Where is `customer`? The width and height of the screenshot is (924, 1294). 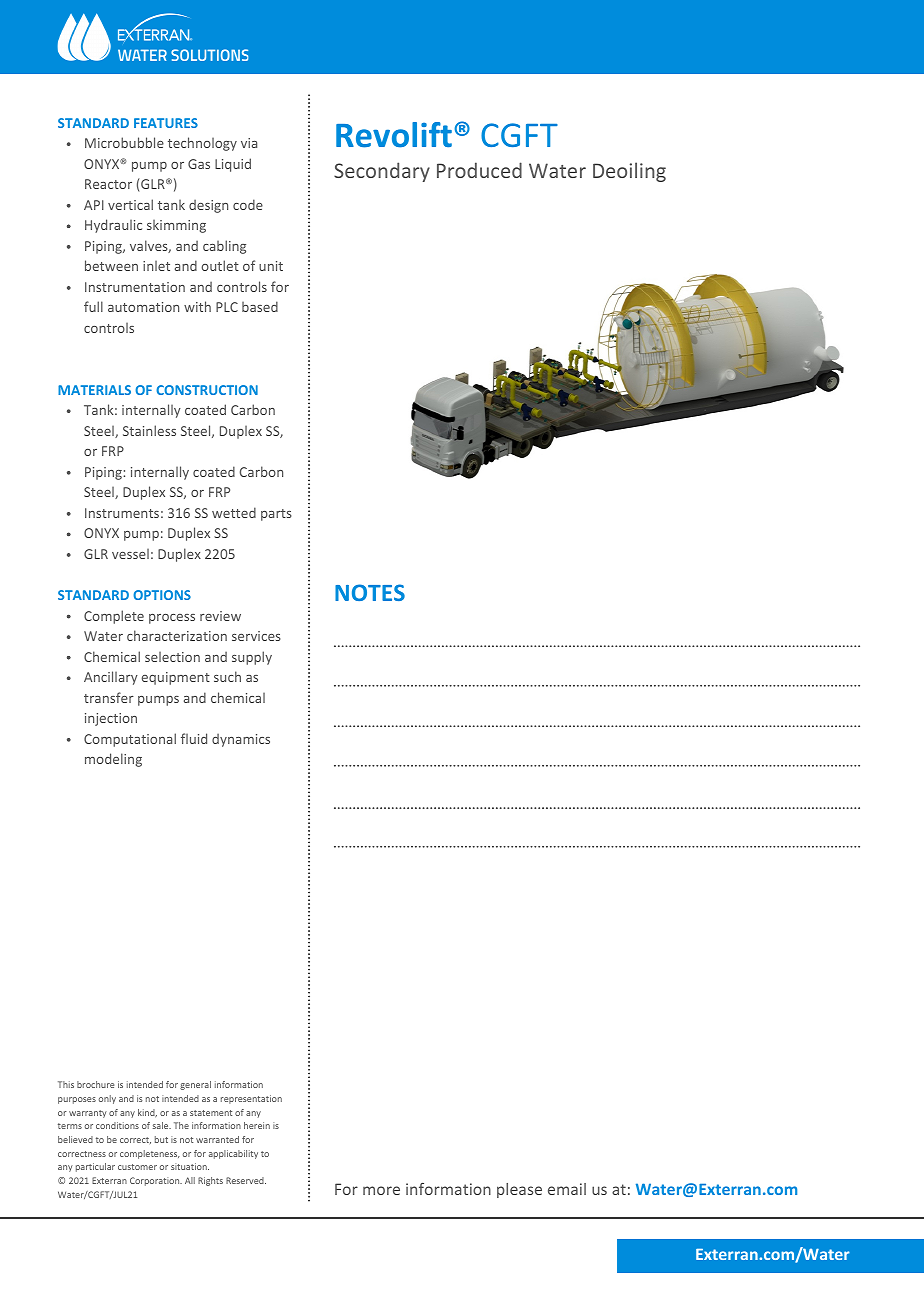 customer is located at coordinates (137, 1167).
